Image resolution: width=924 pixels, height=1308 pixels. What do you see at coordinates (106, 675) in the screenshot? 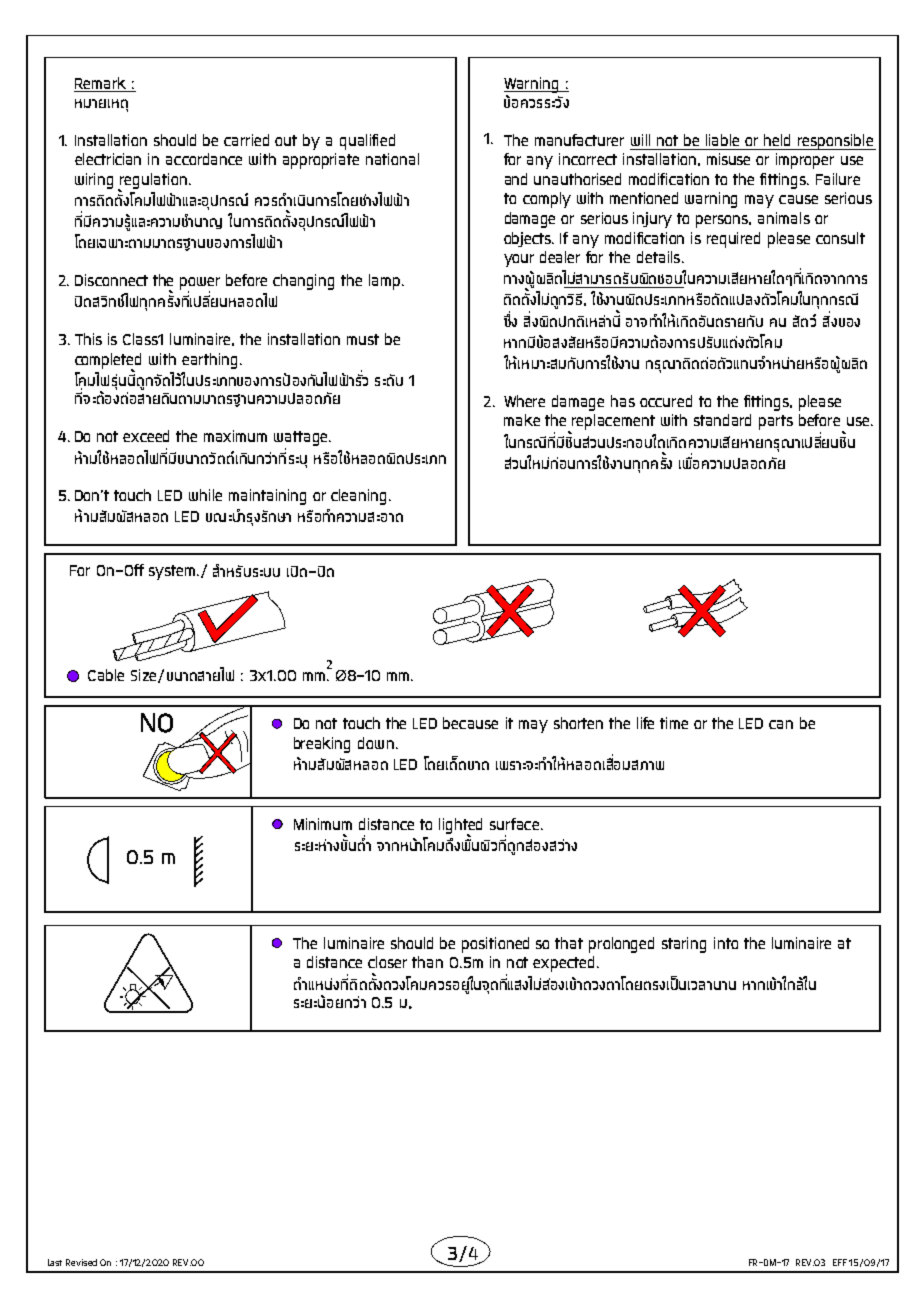
I see `Cable` at bounding box center [106, 675].
